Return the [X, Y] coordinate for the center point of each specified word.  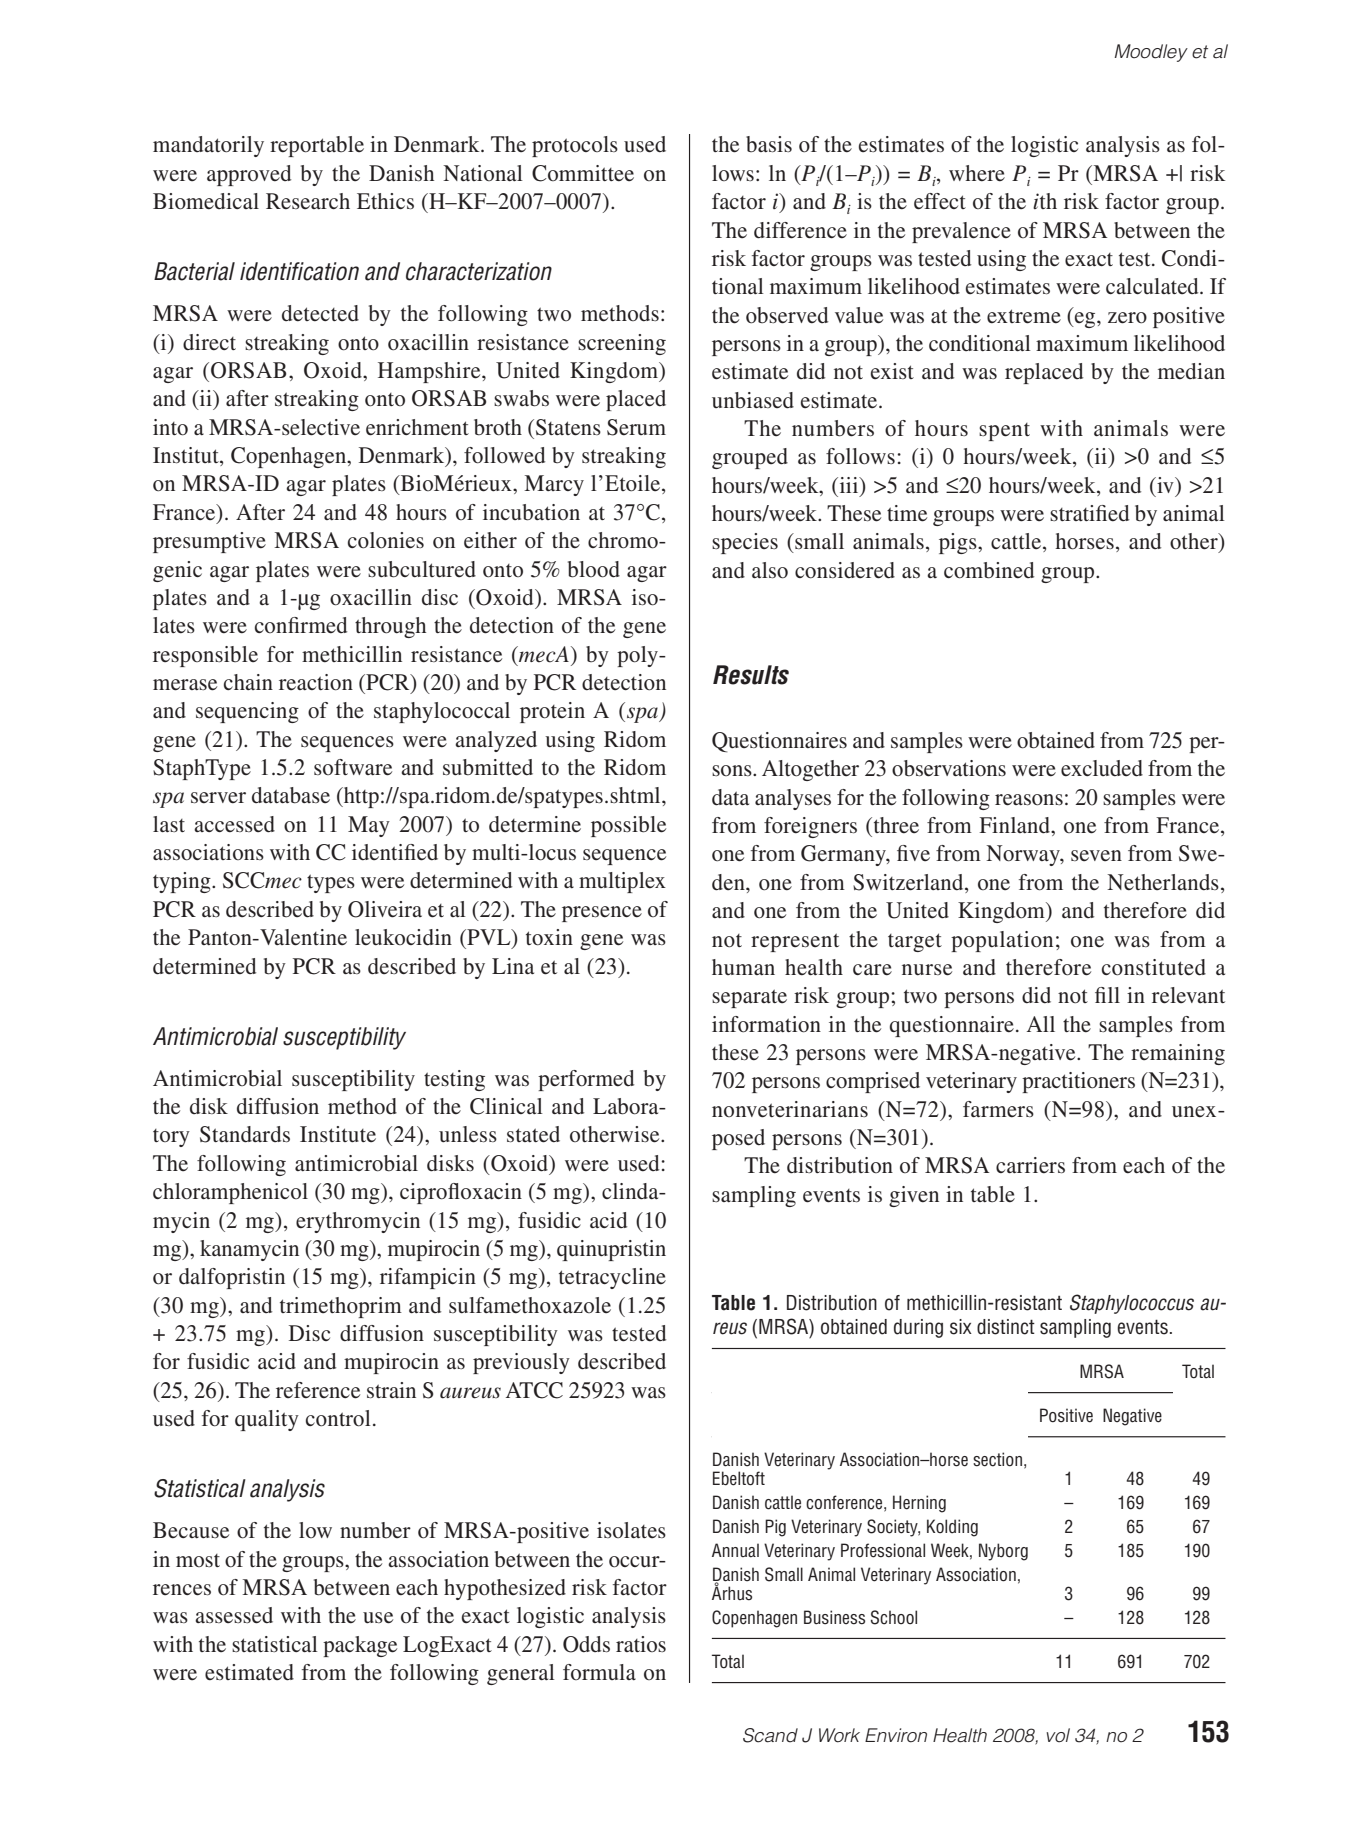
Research [308, 201]
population [1002, 941]
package [360, 1646]
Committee [583, 173]
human [743, 967]
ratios [641, 1644]
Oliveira [385, 909]
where [977, 173]
